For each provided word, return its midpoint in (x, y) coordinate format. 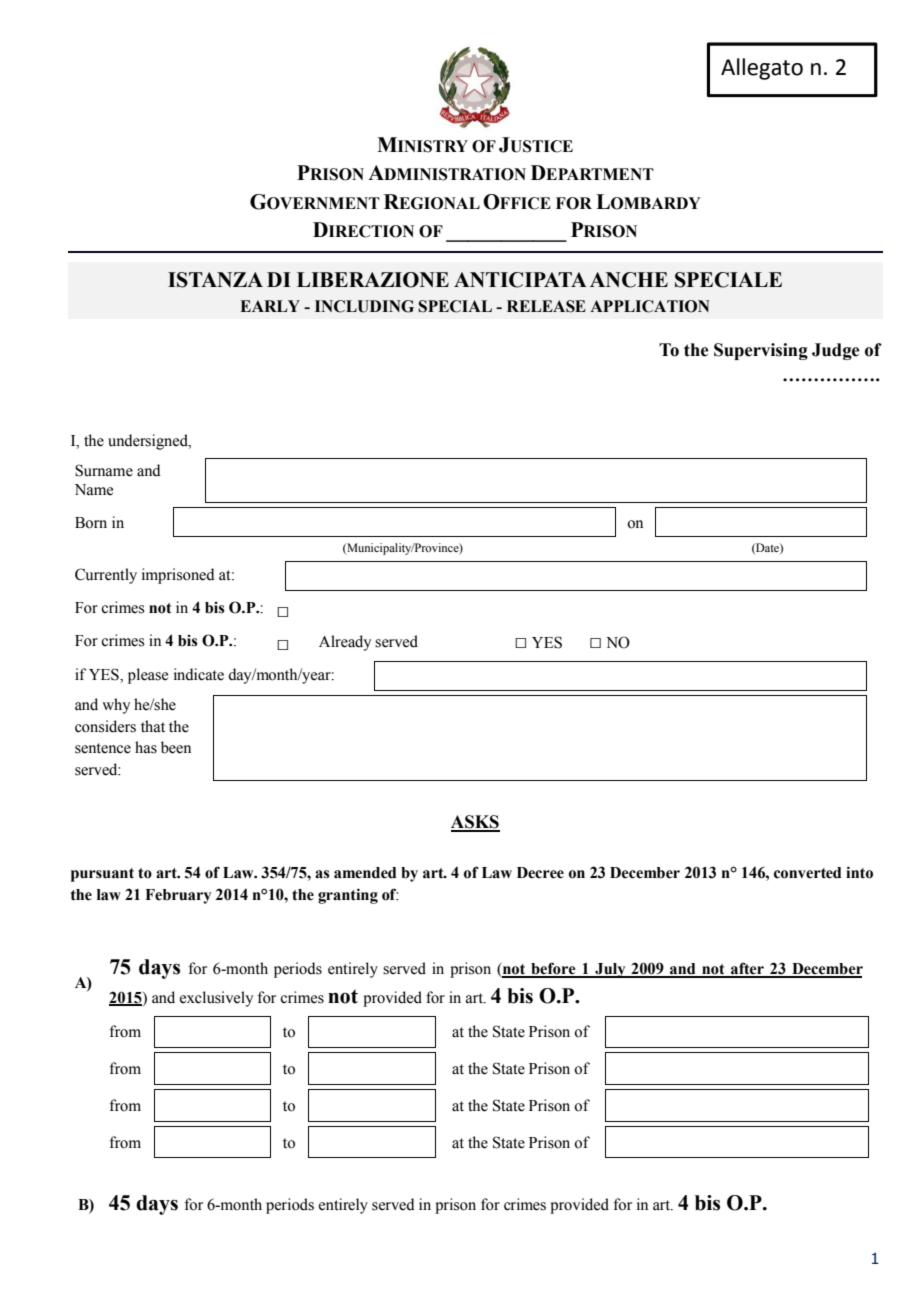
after (747, 969)
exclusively (216, 999)
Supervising (761, 351)
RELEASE (546, 306)
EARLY (270, 306)
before (553, 969)
